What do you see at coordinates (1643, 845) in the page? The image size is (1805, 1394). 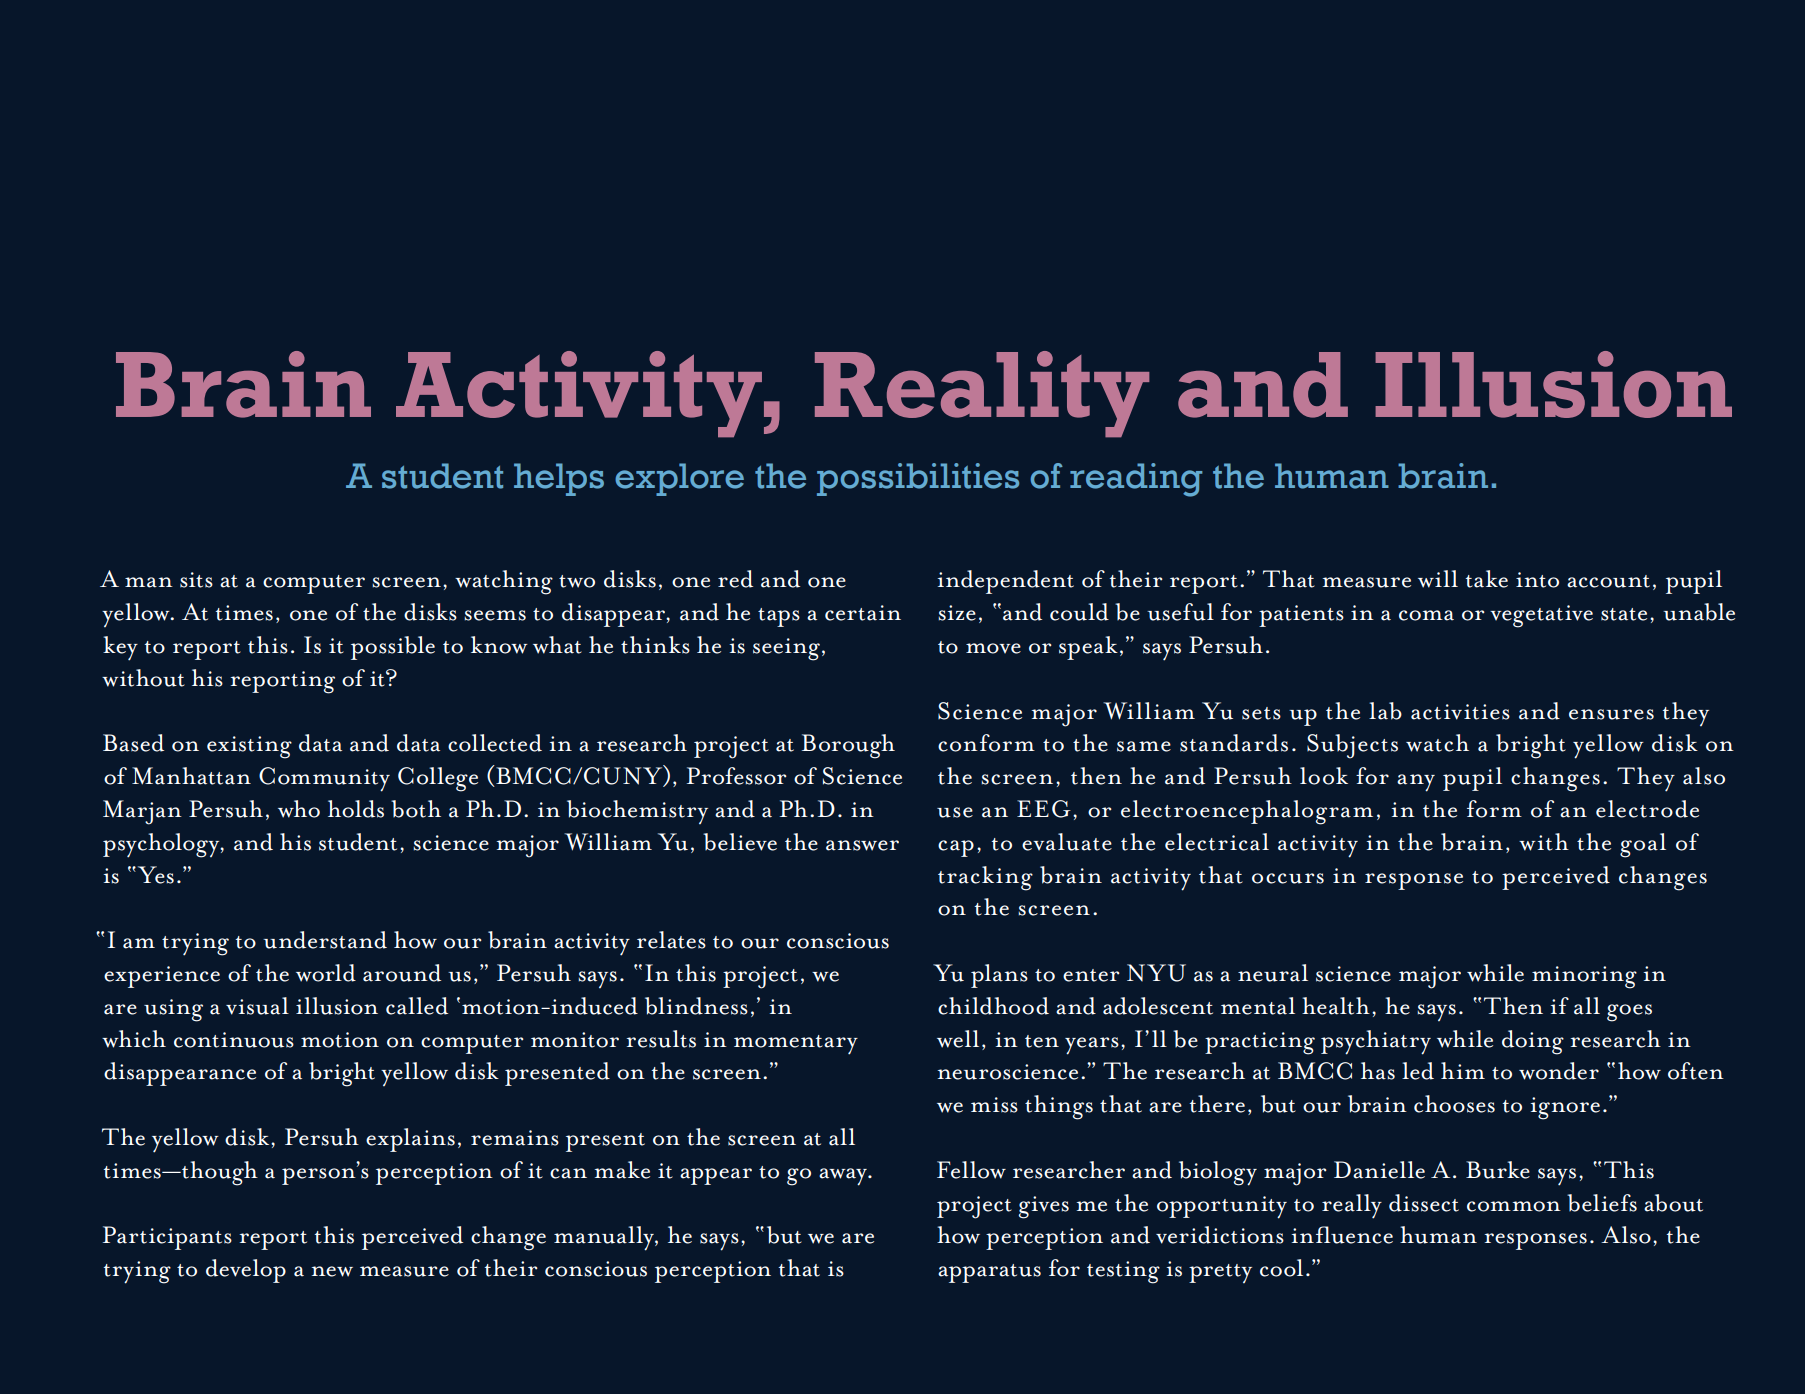 I see `goal` at bounding box center [1643, 845].
